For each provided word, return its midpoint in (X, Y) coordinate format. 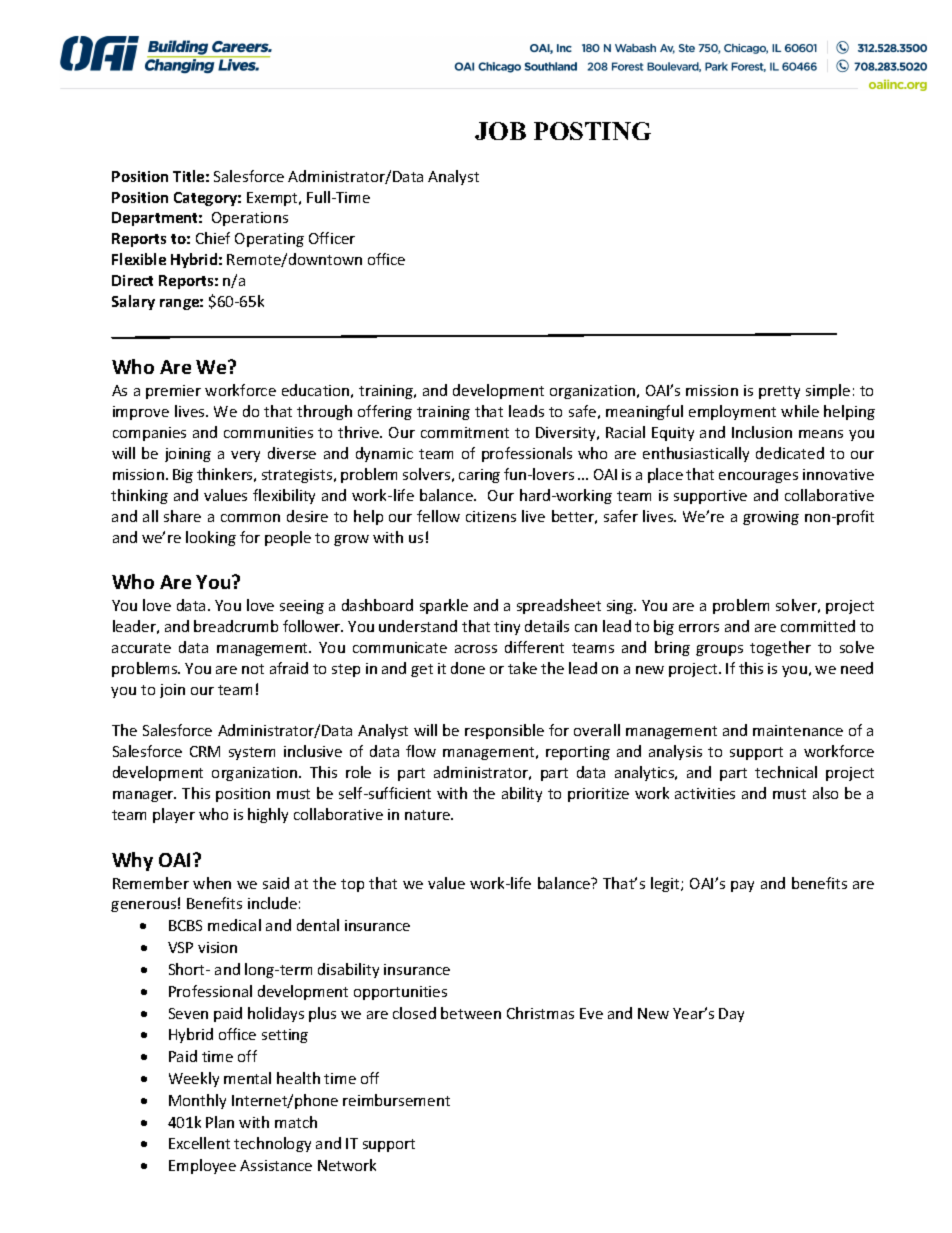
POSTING (592, 131)
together (780, 648)
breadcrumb (236, 626)
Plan (220, 1122)
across (476, 649)
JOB (500, 131)
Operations (250, 219)
